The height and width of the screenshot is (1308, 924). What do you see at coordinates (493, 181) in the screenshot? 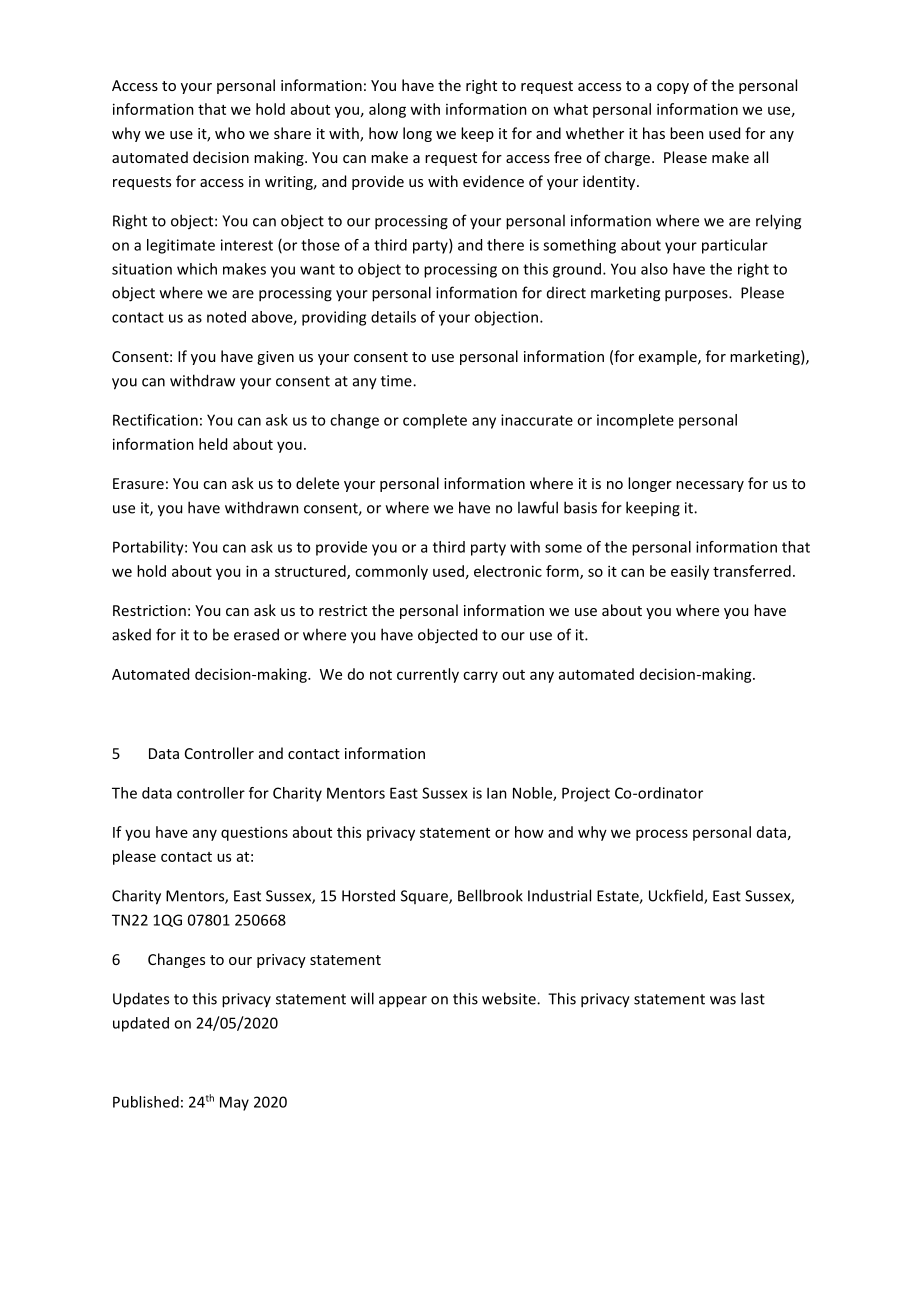
I see `evidence` at bounding box center [493, 181].
